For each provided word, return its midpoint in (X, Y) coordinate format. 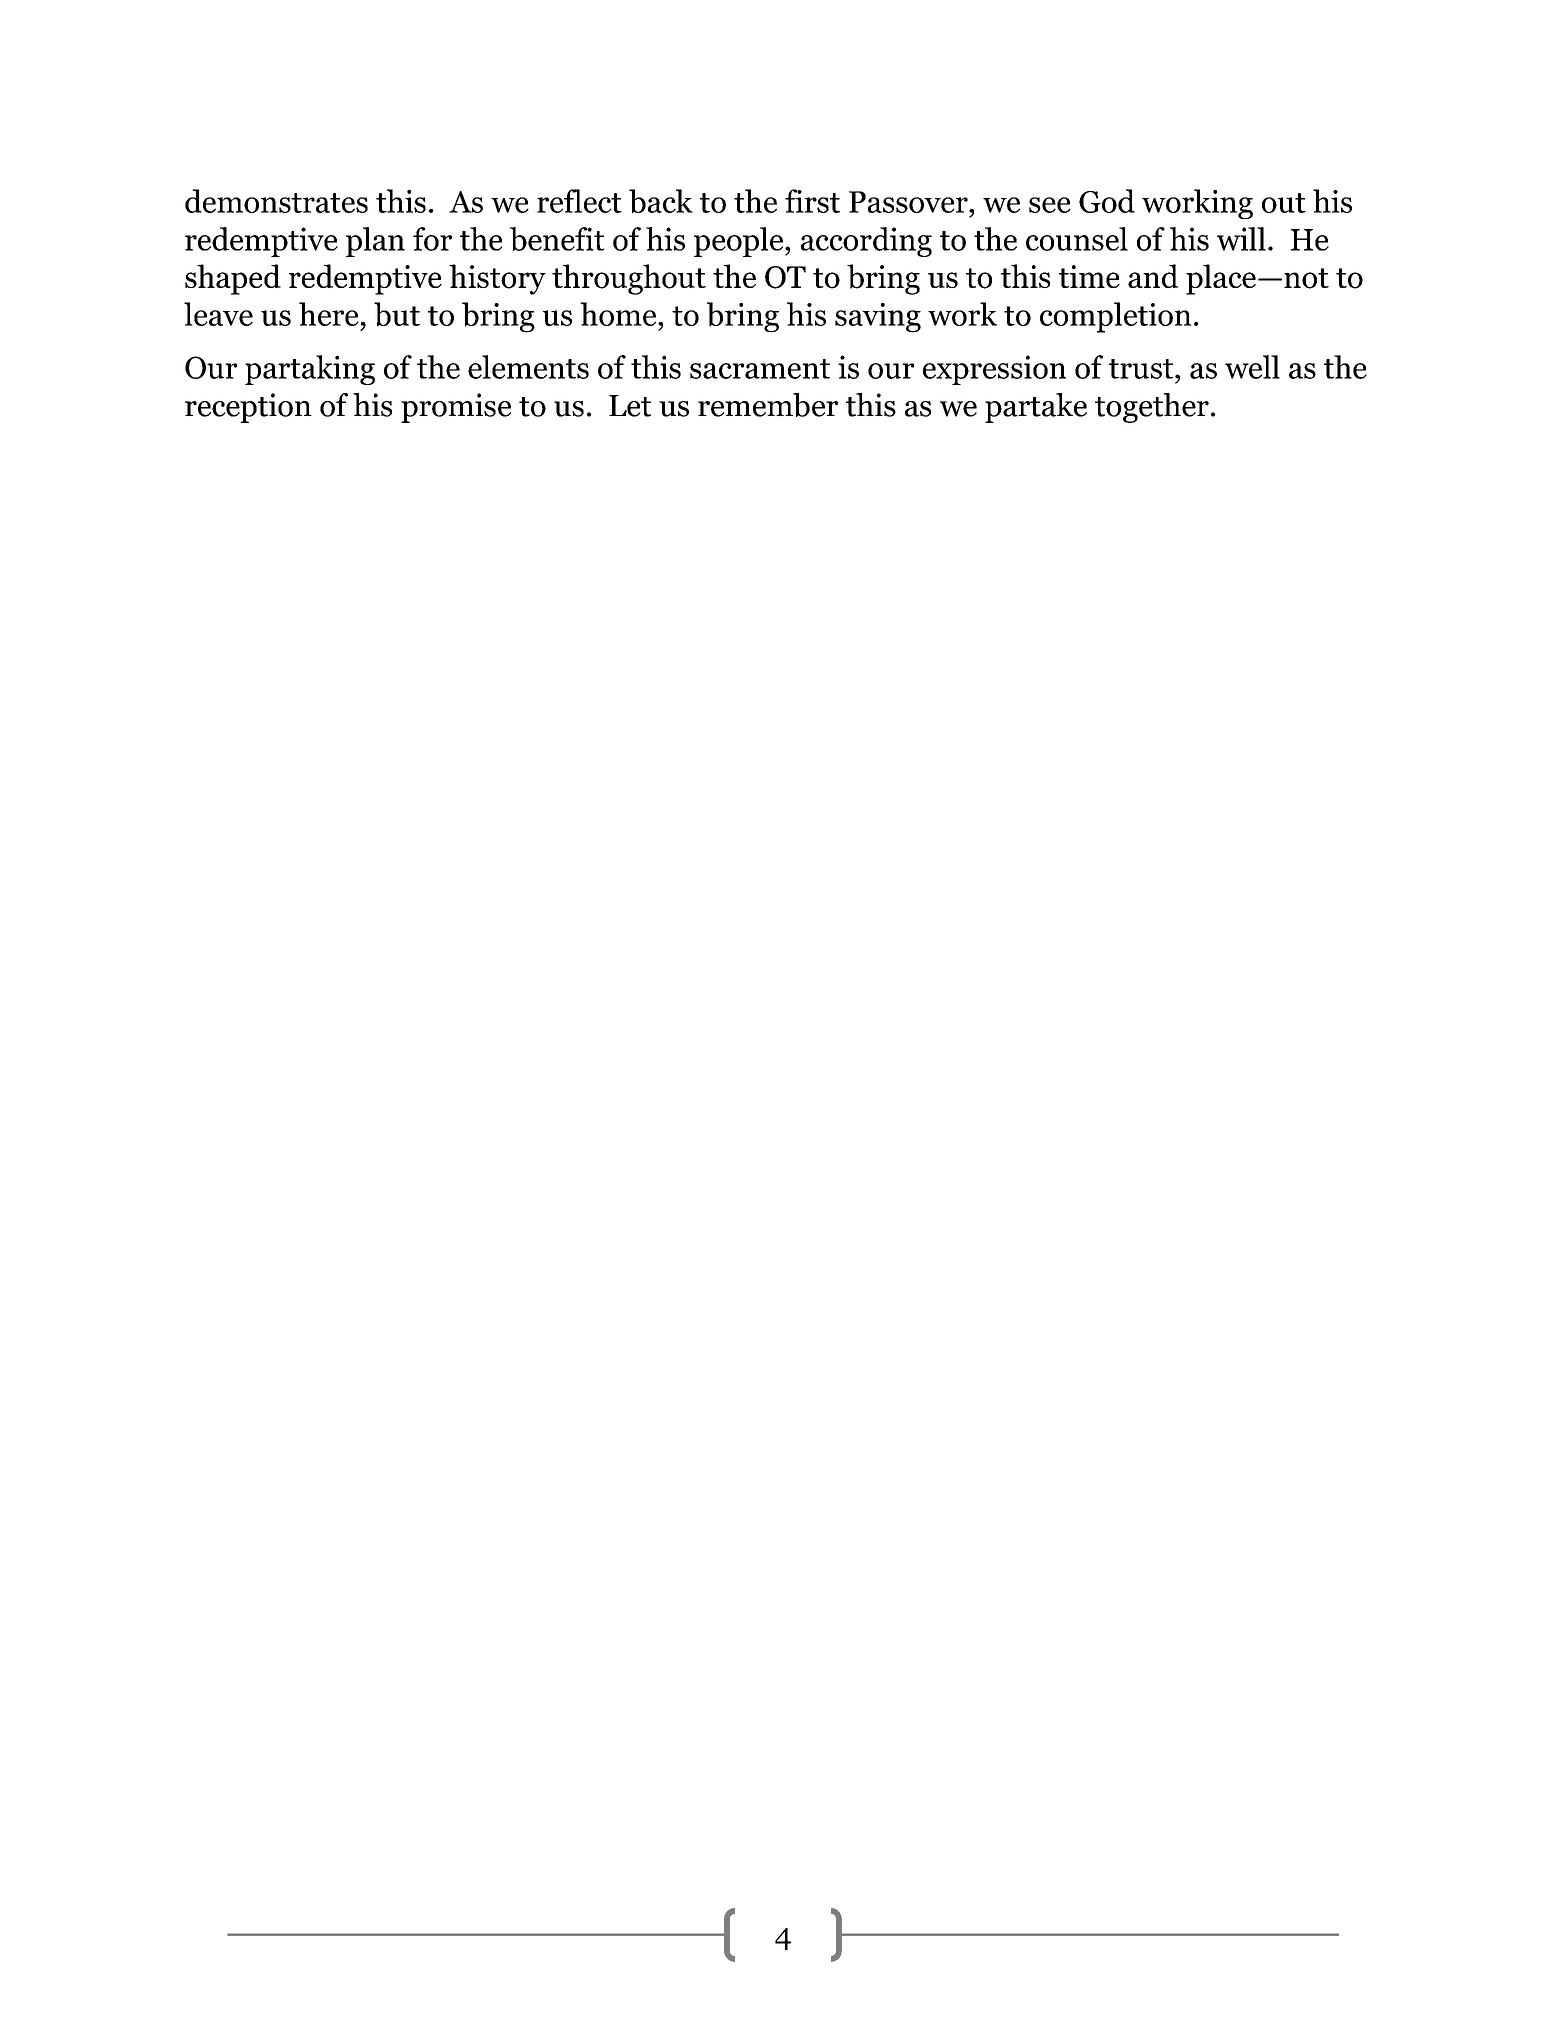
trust (1142, 369)
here (329, 314)
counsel (1077, 239)
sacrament (760, 369)
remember (768, 405)
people (740, 242)
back (661, 201)
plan (375, 242)
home (619, 314)
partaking (310, 370)
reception (248, 408)
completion (1116, 317)
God (1107, 201)
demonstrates (276, 201)
